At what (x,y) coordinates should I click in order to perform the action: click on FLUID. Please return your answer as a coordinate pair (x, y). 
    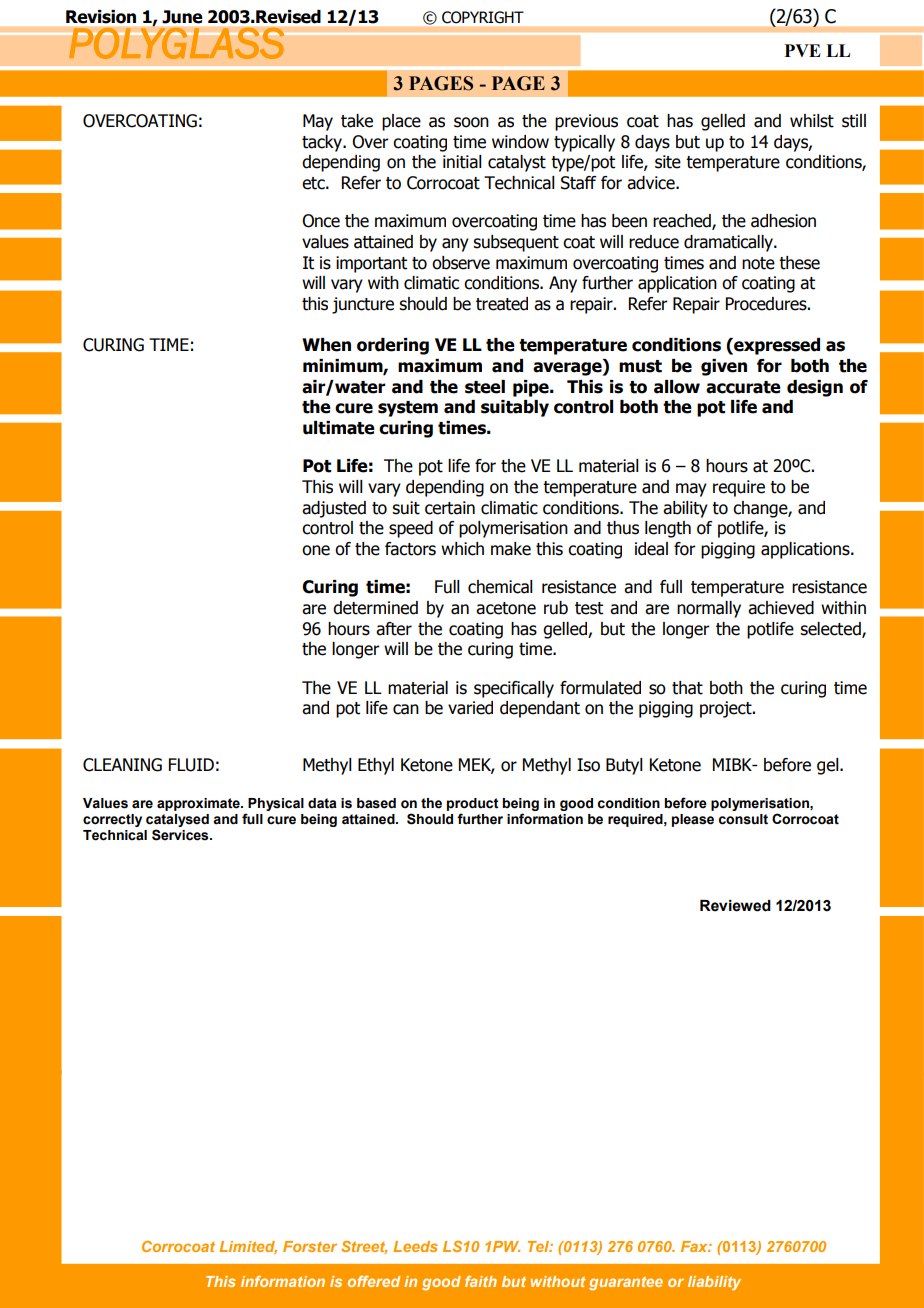
    Looking at the image, I should click on (191, 765).
